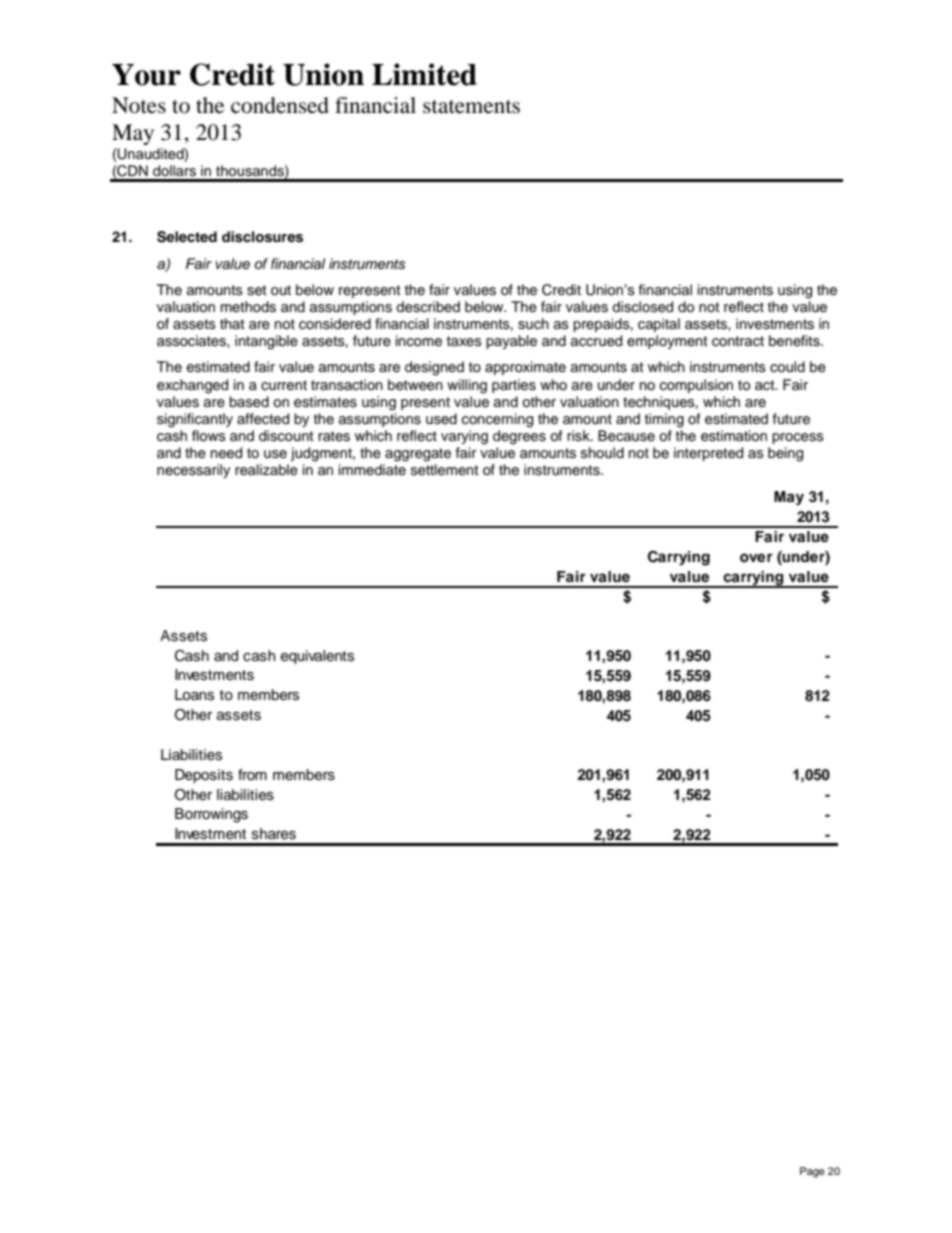 The width and height of the image is (952, 1233). What do you see at coordinates (204, 776) in the image?
I see `Deposits` at bounding box center [204, 776].
